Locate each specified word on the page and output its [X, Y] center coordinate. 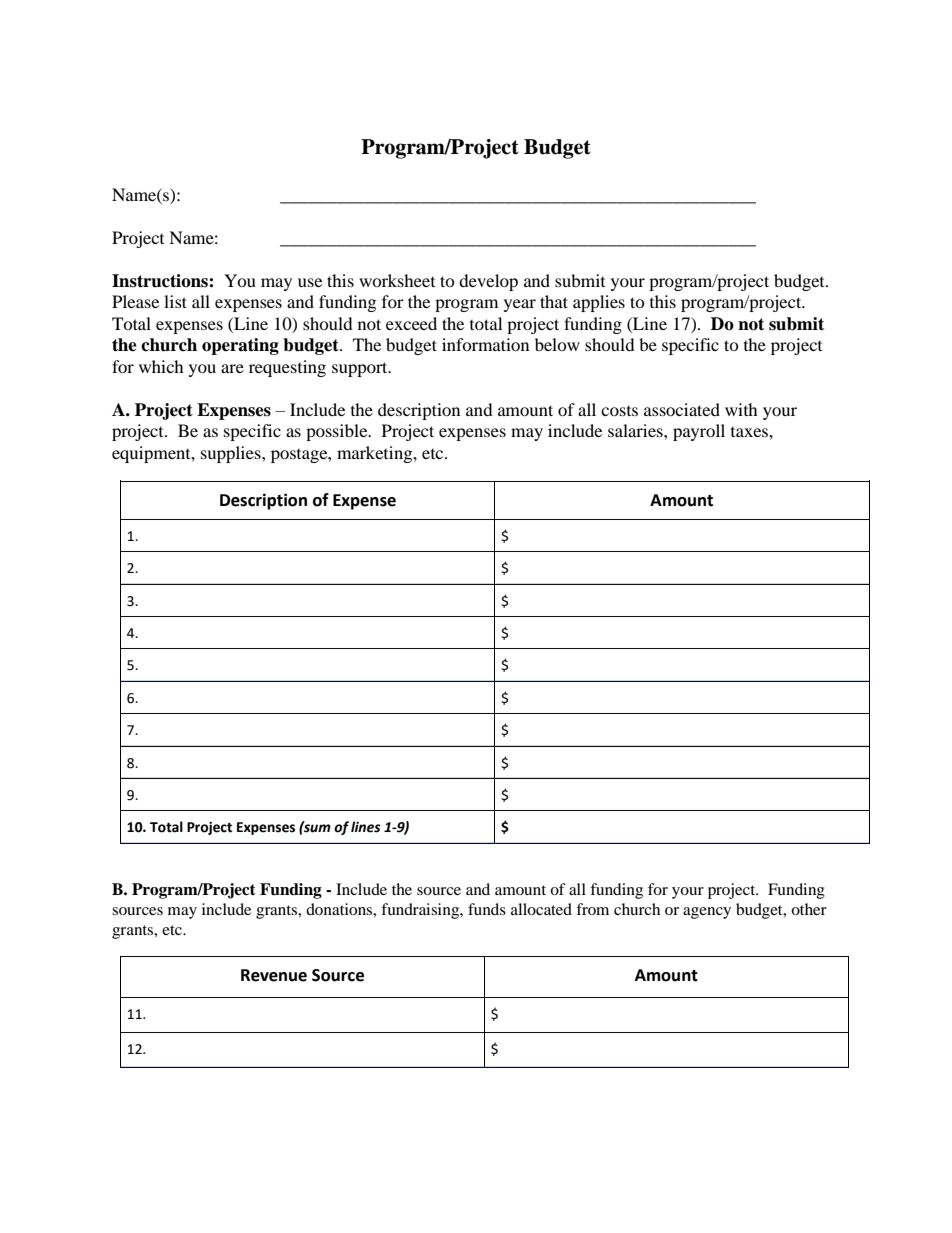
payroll [699, 432]
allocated [541, 909]
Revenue [274, 975]
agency [707, 913]
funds [487, 909]
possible [338, 432]
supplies [232, 454]
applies [599, 303]
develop [488, 282]
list [175, 301]
